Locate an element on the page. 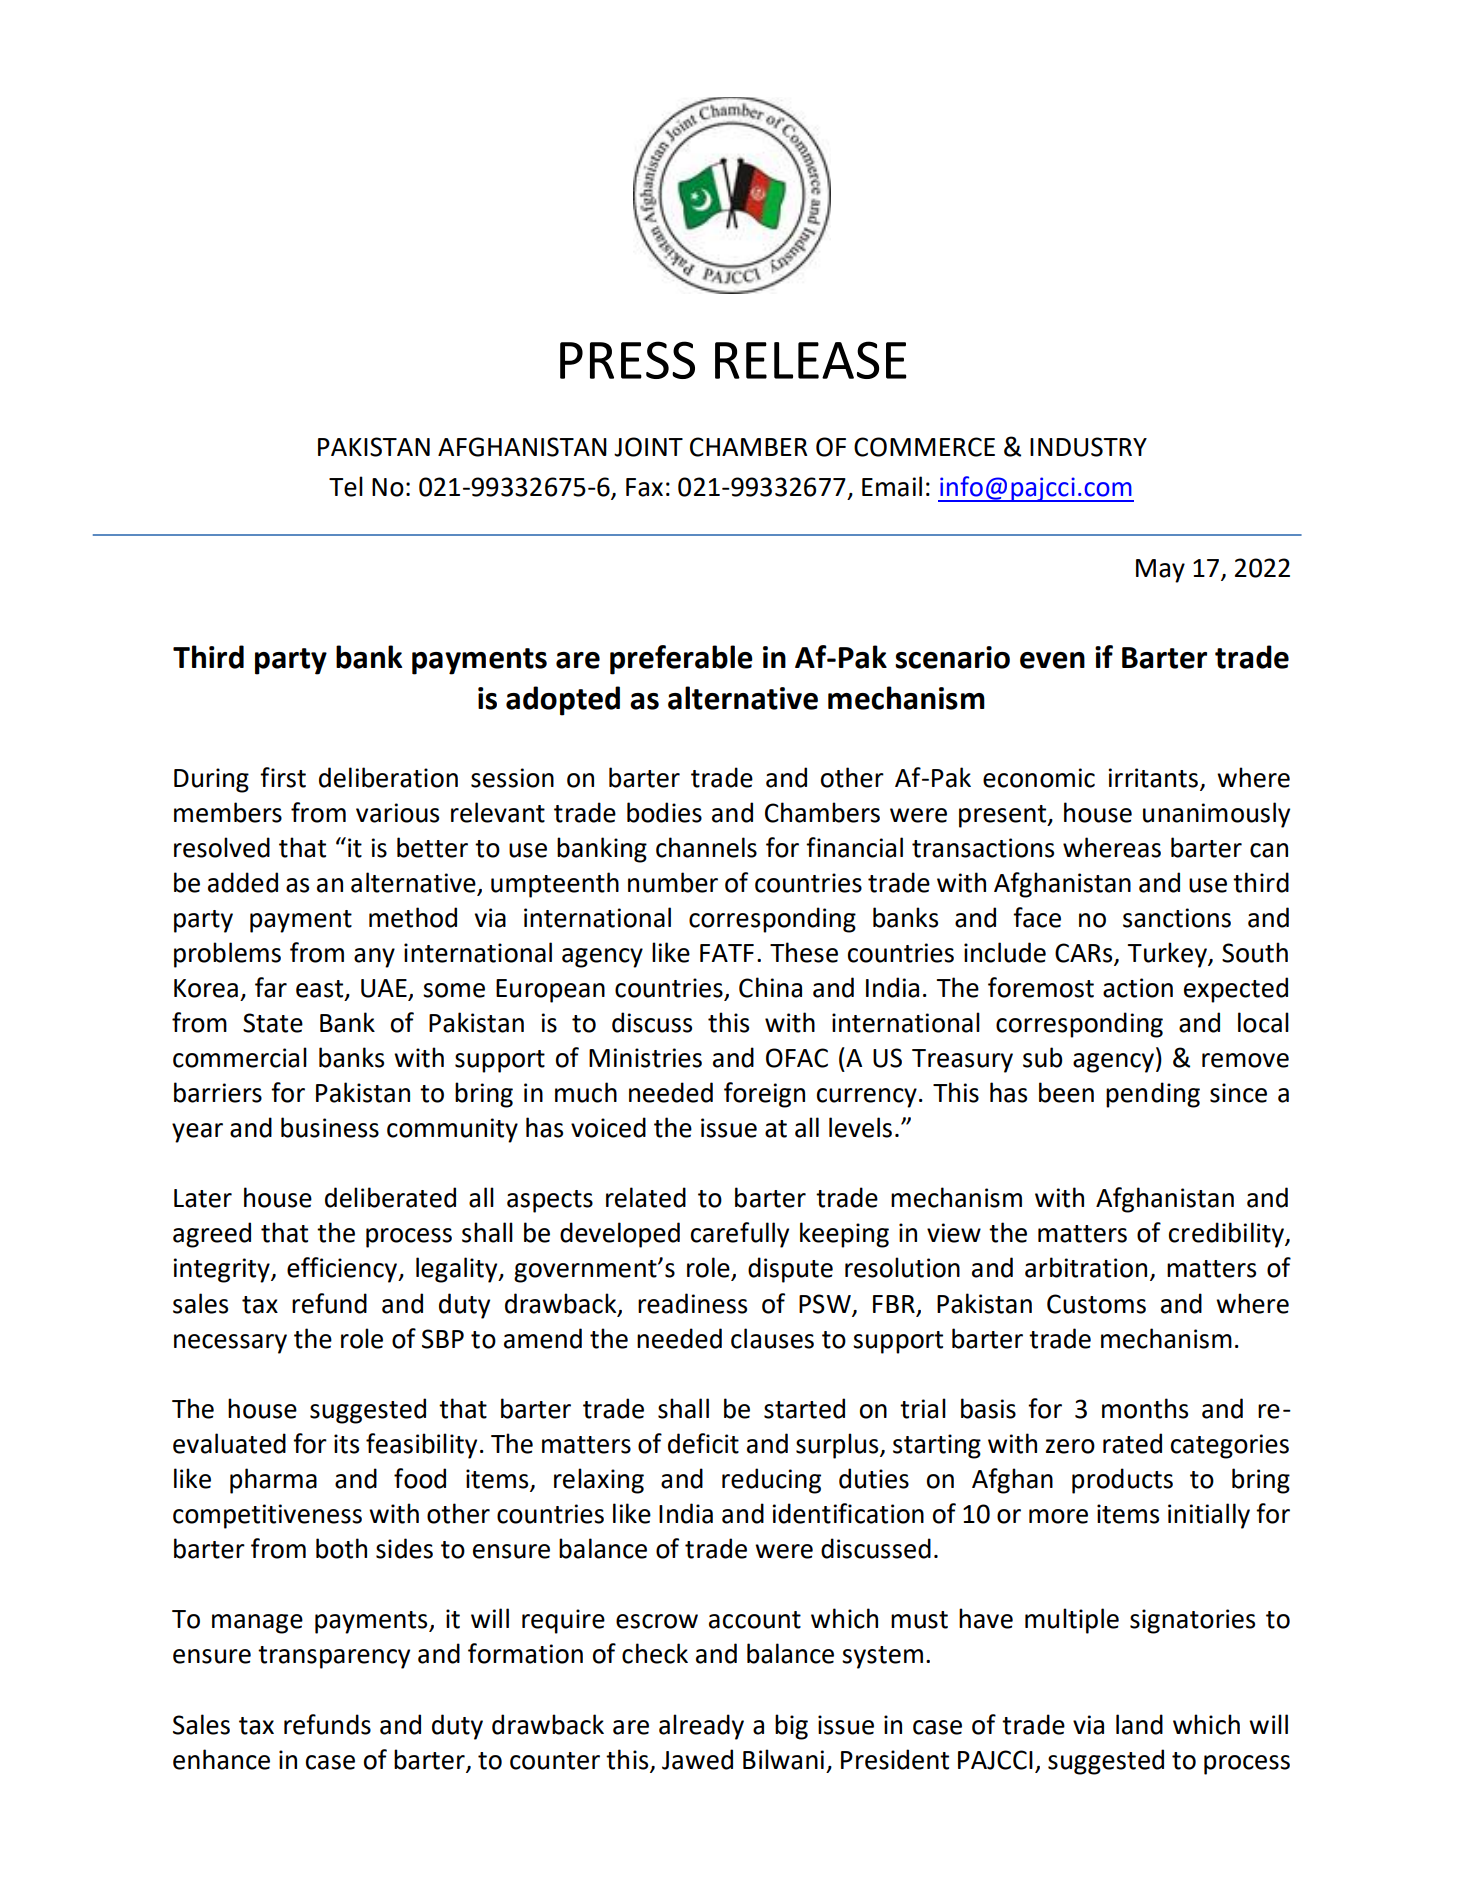 The height and width of the document is (1895, 1464). INDUSTRY is located at coordinates (1088, 447).
